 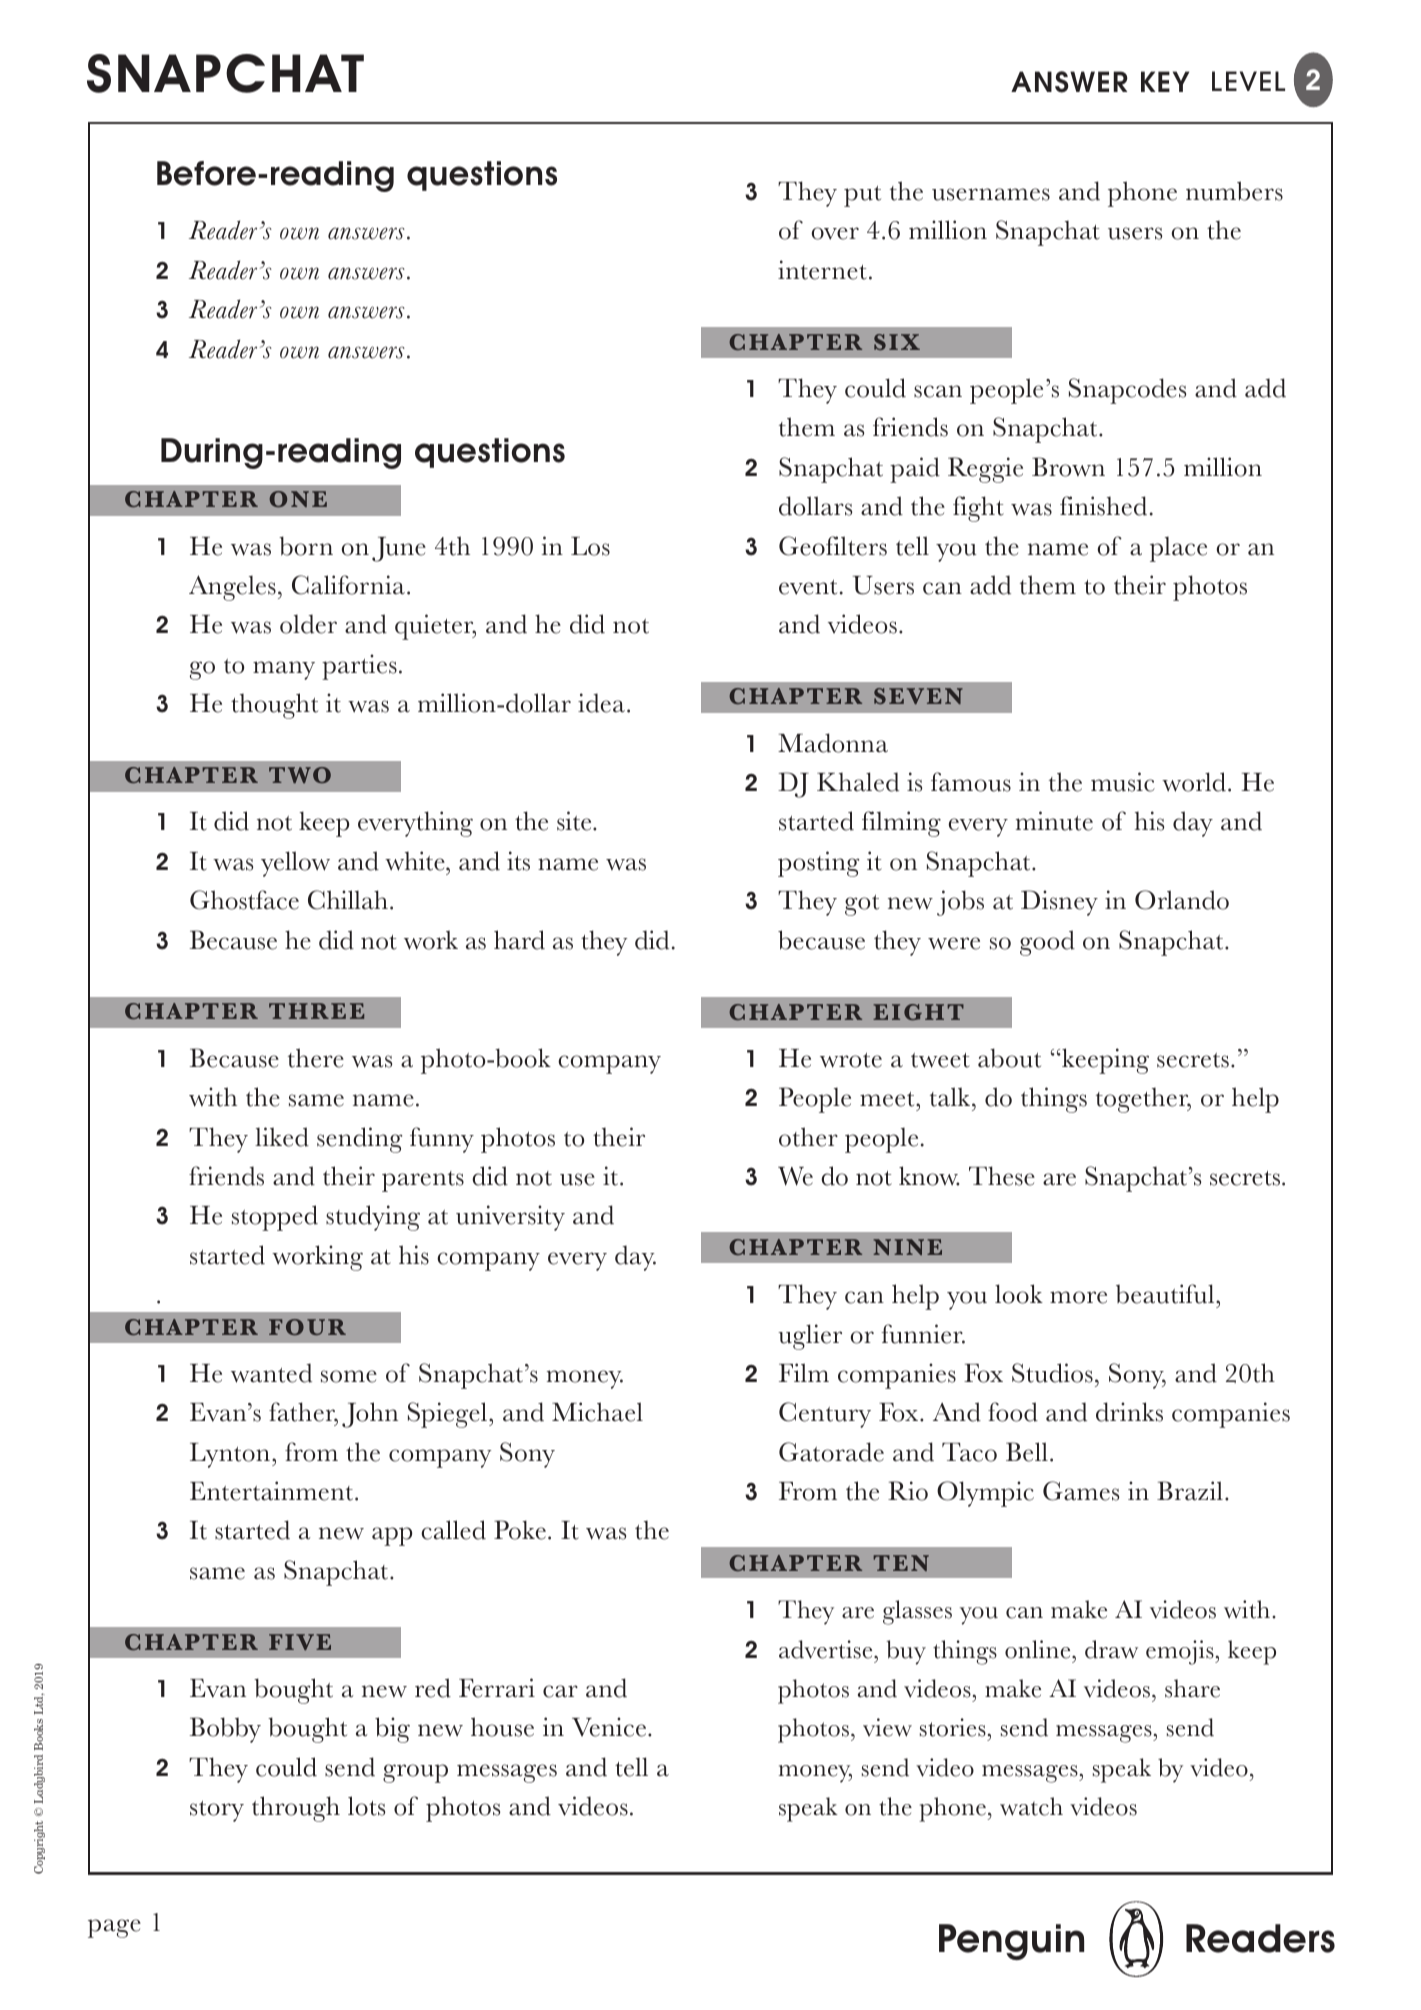 What do you see at coordinates (609, 1727) in the image?
I see `Venice` at bounding box center [609, 1727].
